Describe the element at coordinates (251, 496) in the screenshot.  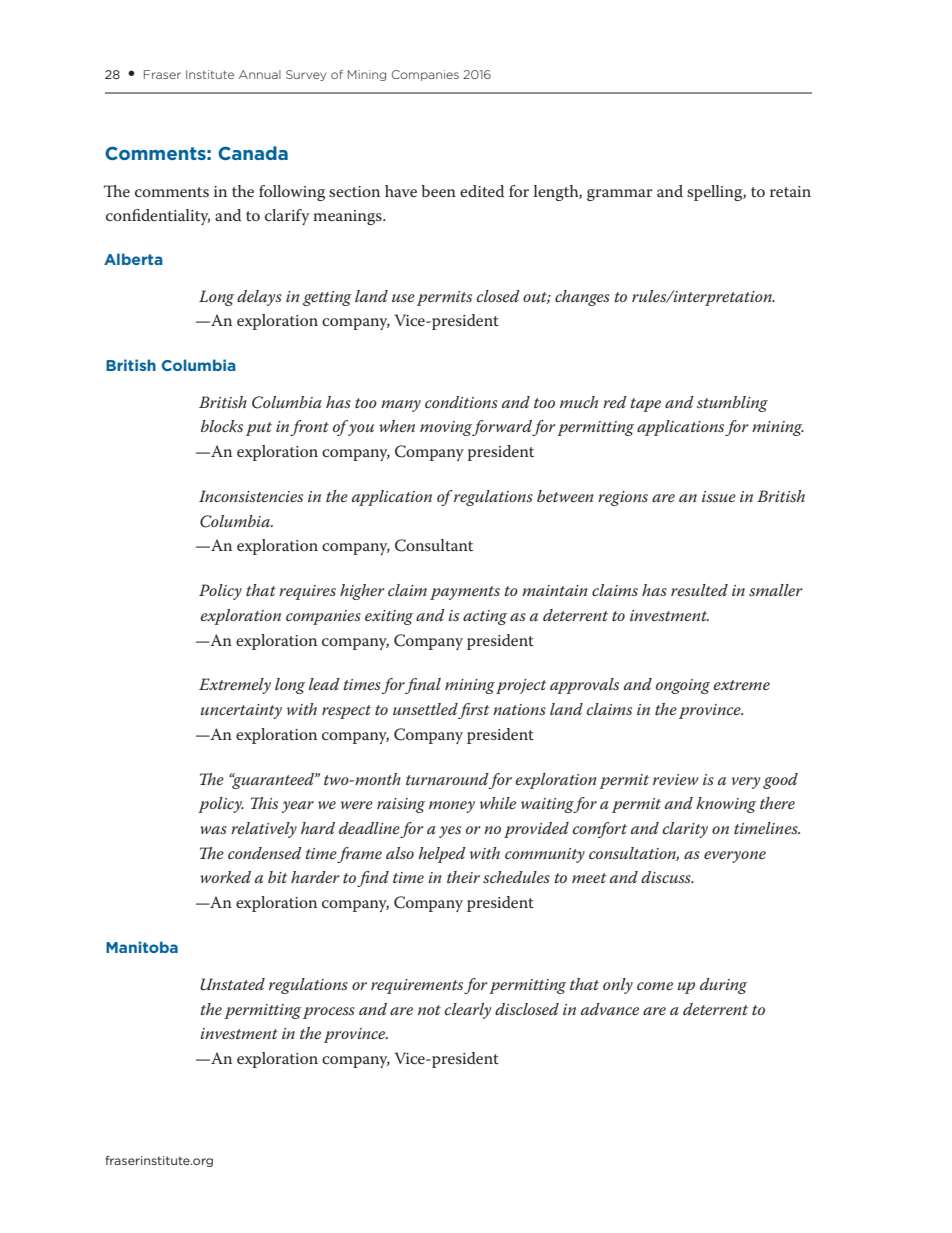
I see `Inconsistencies` at that location.
